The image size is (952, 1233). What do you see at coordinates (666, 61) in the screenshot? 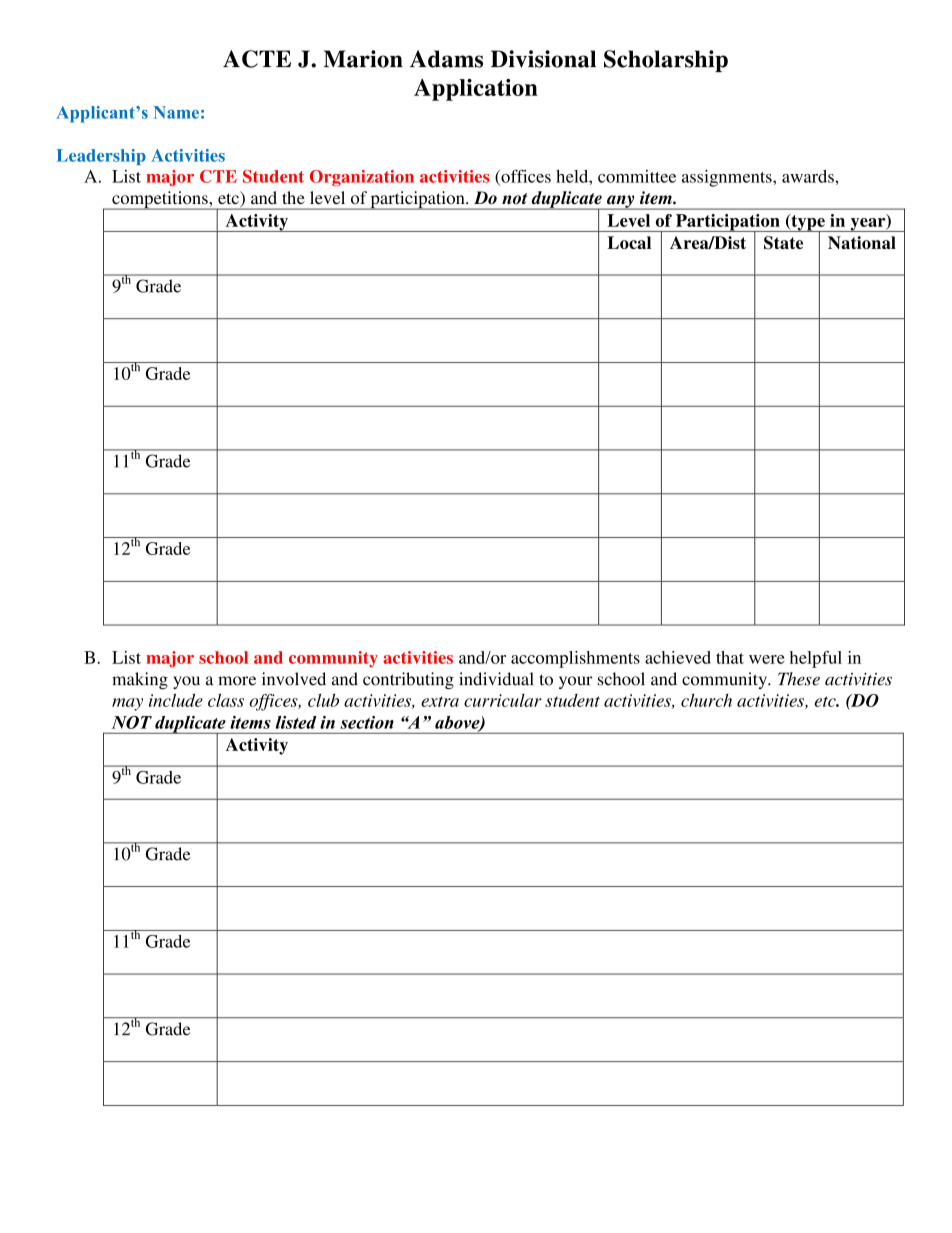
I see `Scholarship` at bounding box center [666, 61].
